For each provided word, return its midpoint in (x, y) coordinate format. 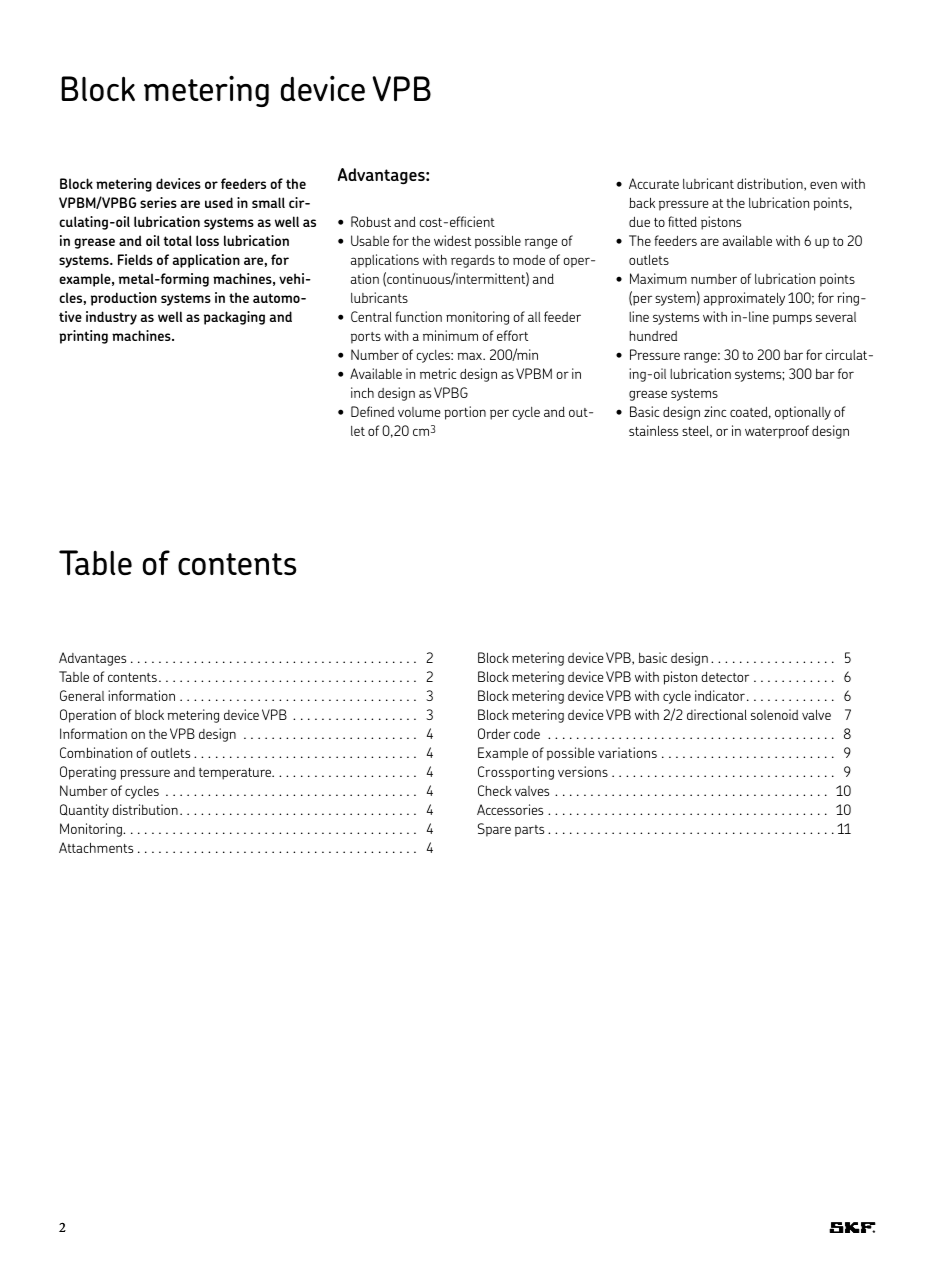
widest (452, 240)
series (158, 202)
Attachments (96, 847)
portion (465, 413)
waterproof (777, 432)
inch (362, 392)
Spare (494, 830)
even (823, 185)
